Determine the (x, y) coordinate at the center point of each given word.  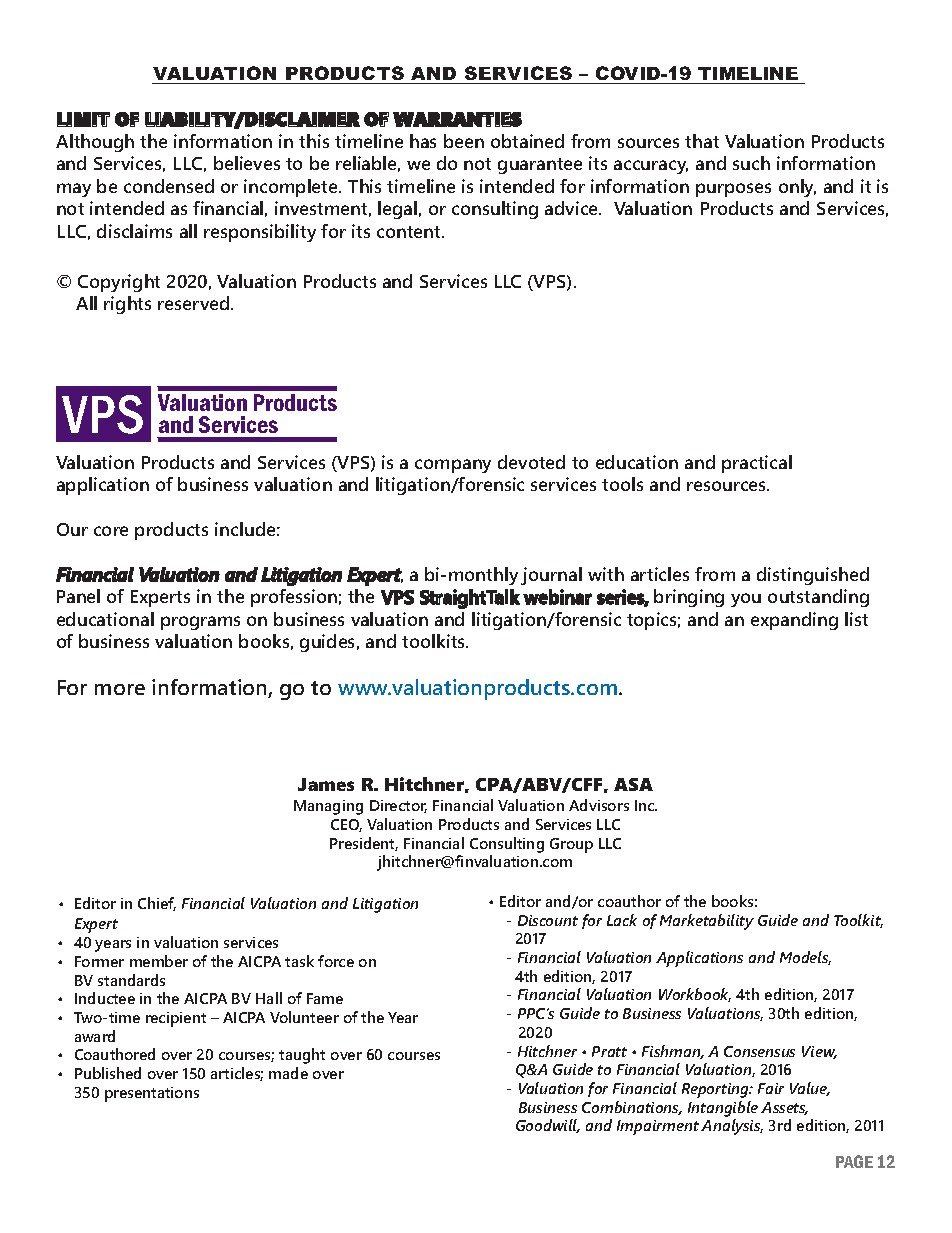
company (453, 466)
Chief (157, 904)
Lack (622, 920)
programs (200, 623)
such (751, 163)
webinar (557, 597)
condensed (169, 186)
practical (757, 464)
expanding (794, 621)
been (464, 141)
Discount (548, 920)
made (288, 1073)
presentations (152, 1094)
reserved (195, 303)
